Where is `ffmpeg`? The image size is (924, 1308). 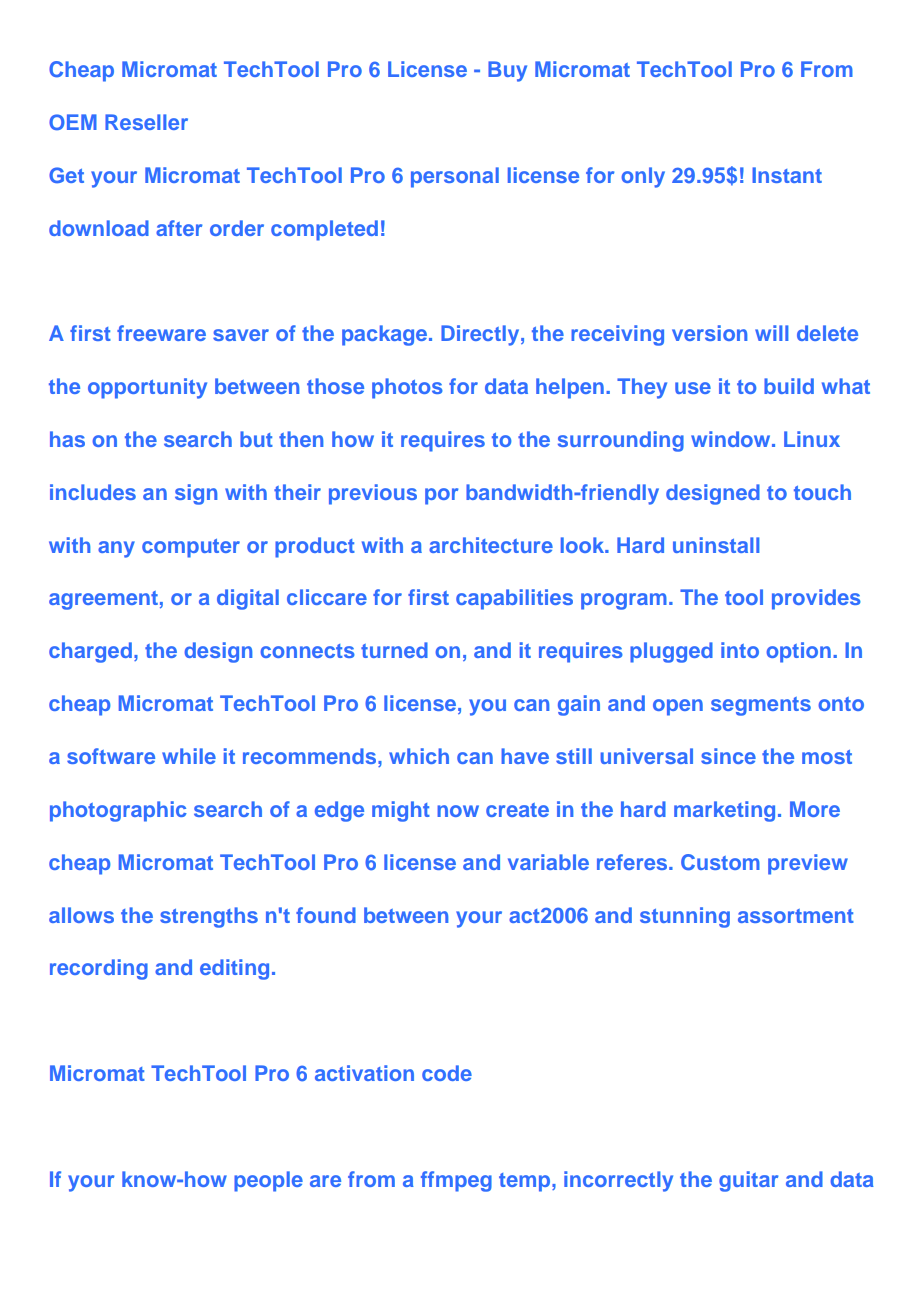 ffmpeg is located at coordinates (456, 1181).
